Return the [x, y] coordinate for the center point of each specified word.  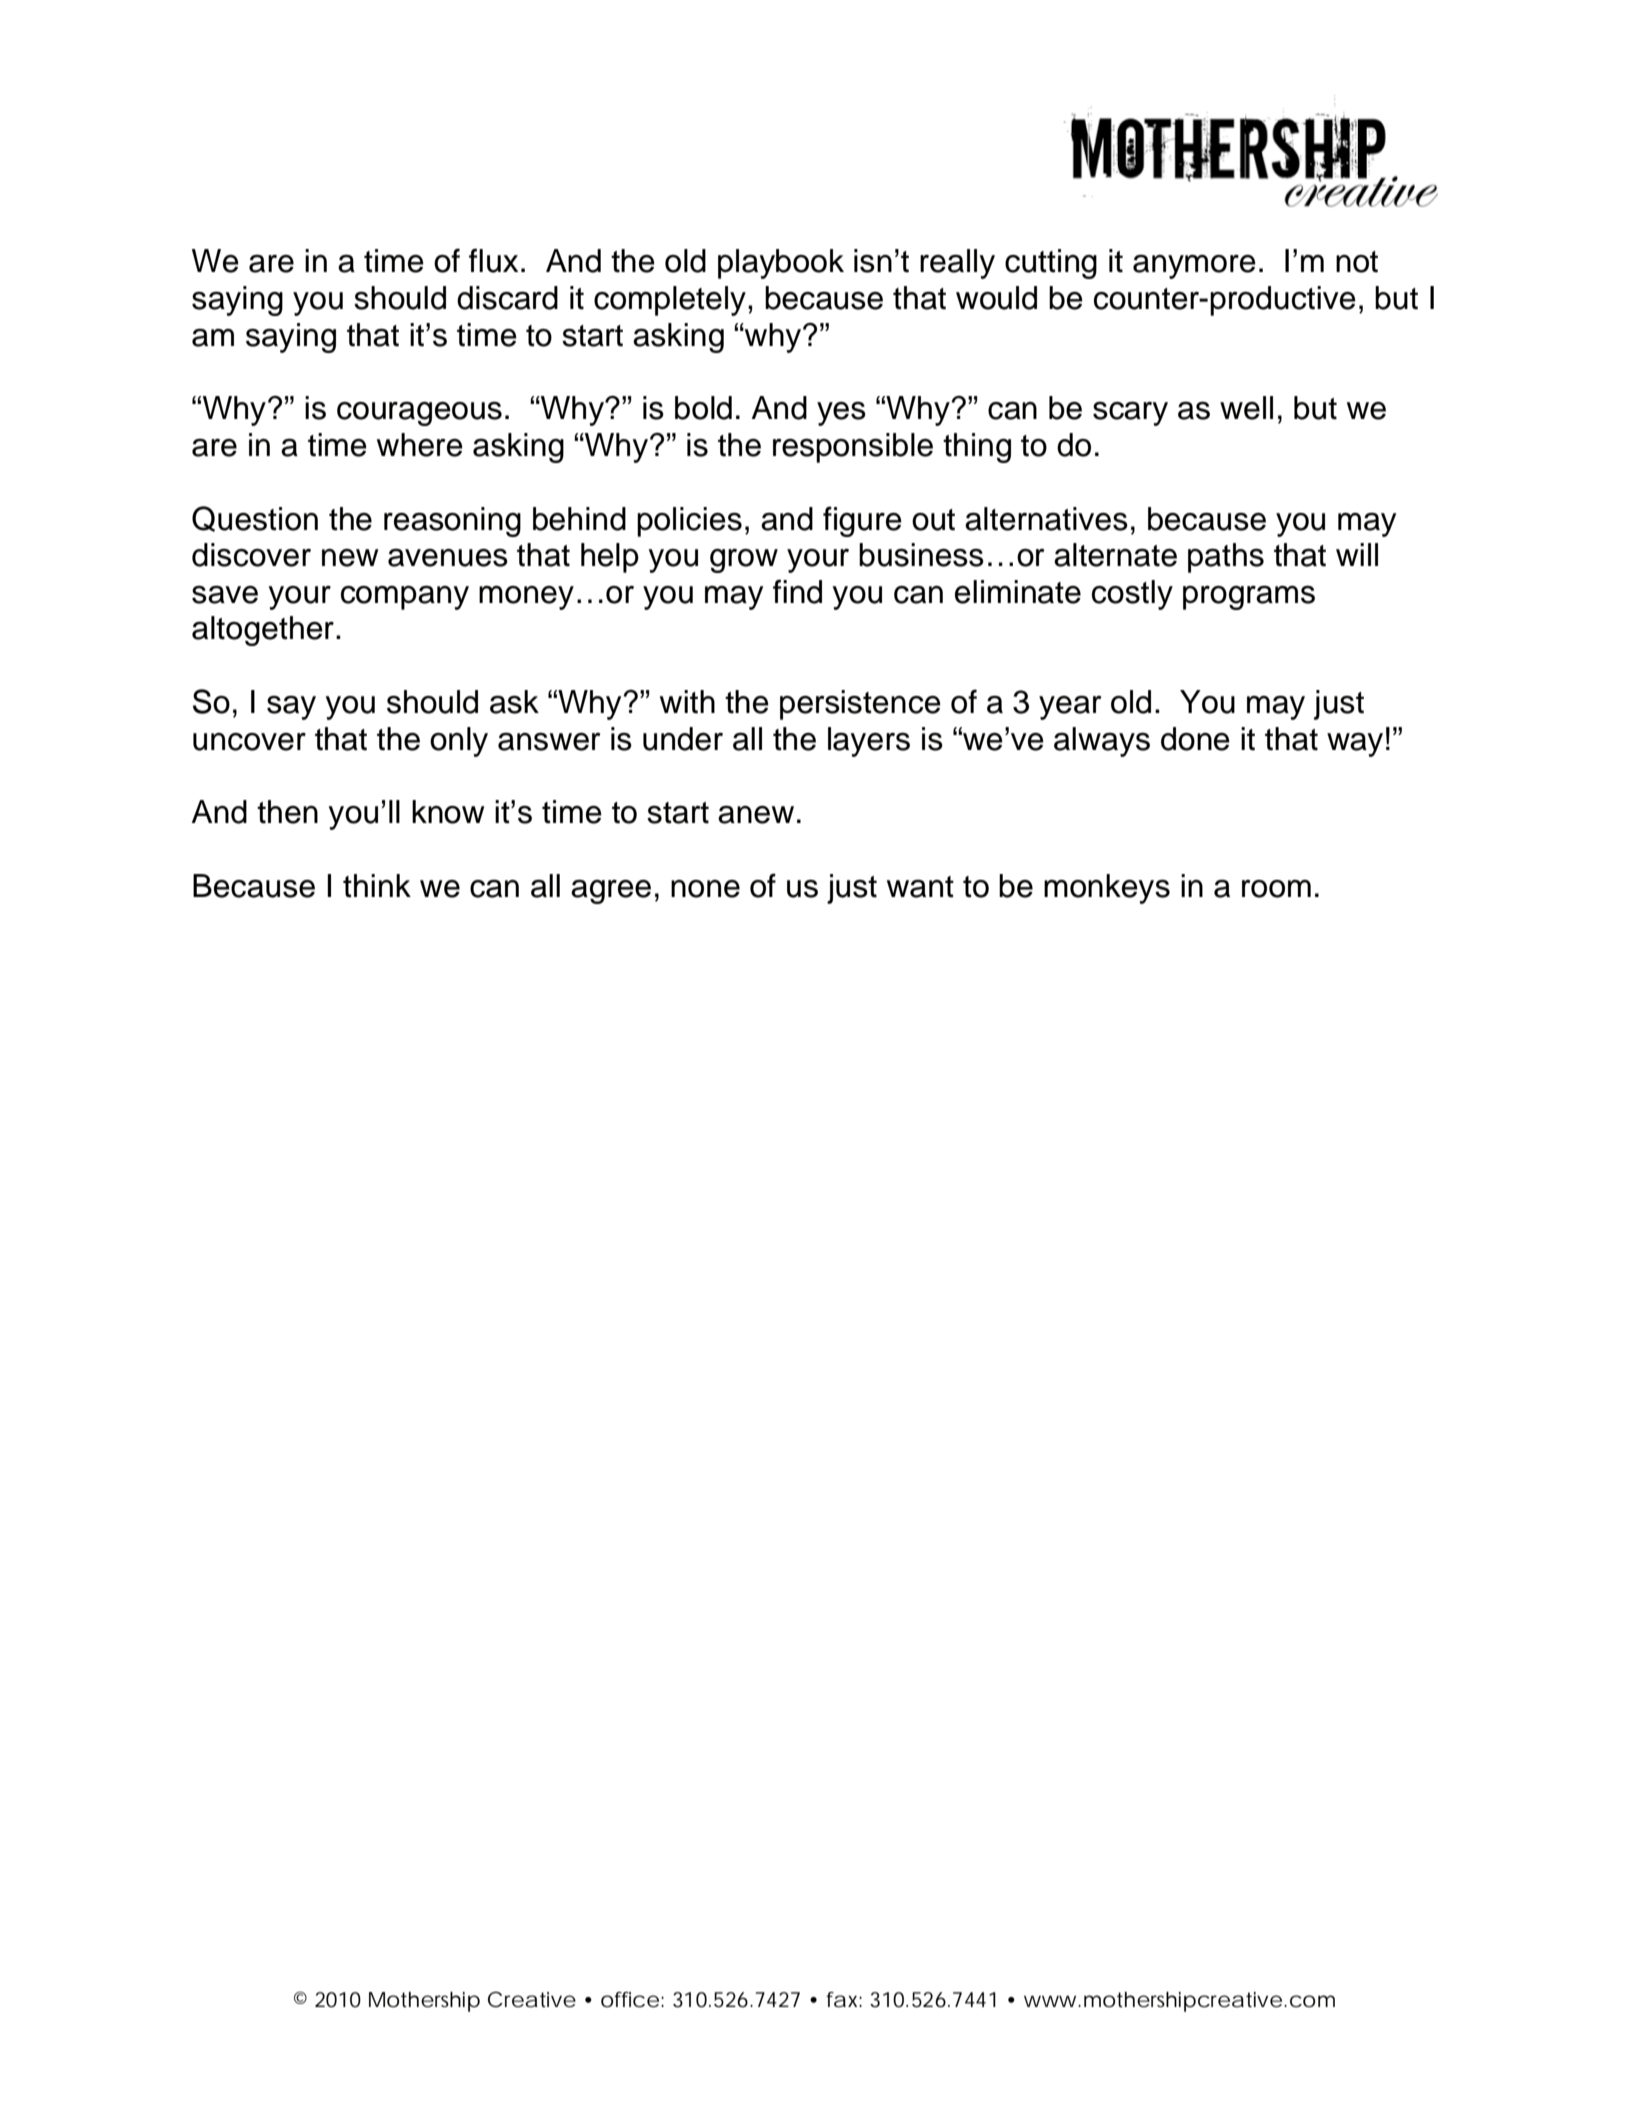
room [1276, 889]
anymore [1194, 266]
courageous [419, 413]
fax [841, 2000]
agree [611, 891]
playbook [781, 264]
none [705, 889]
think [377, 886]
